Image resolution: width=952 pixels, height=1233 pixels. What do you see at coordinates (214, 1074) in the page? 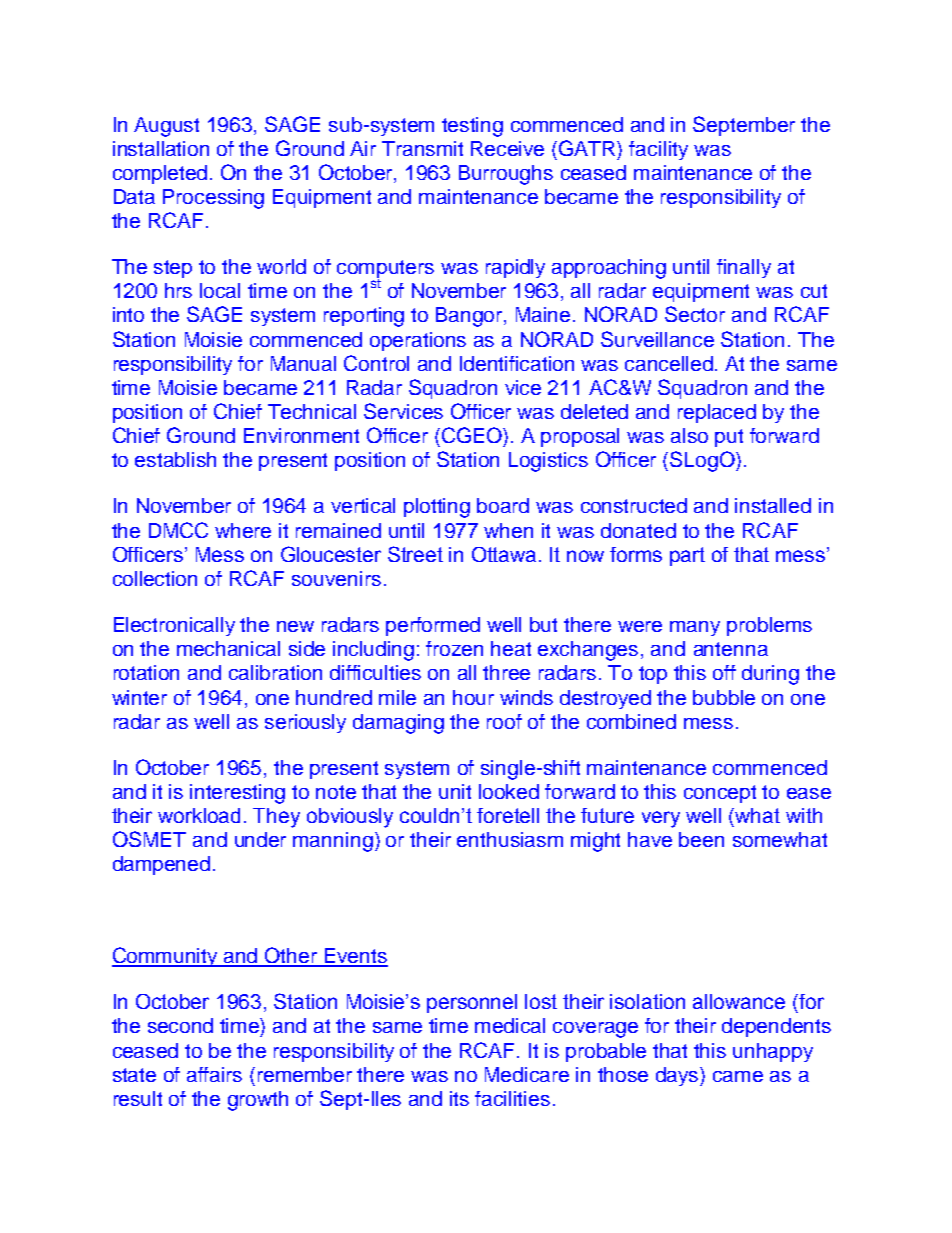
I see `affairs` at bounding box center [214, 1074].
